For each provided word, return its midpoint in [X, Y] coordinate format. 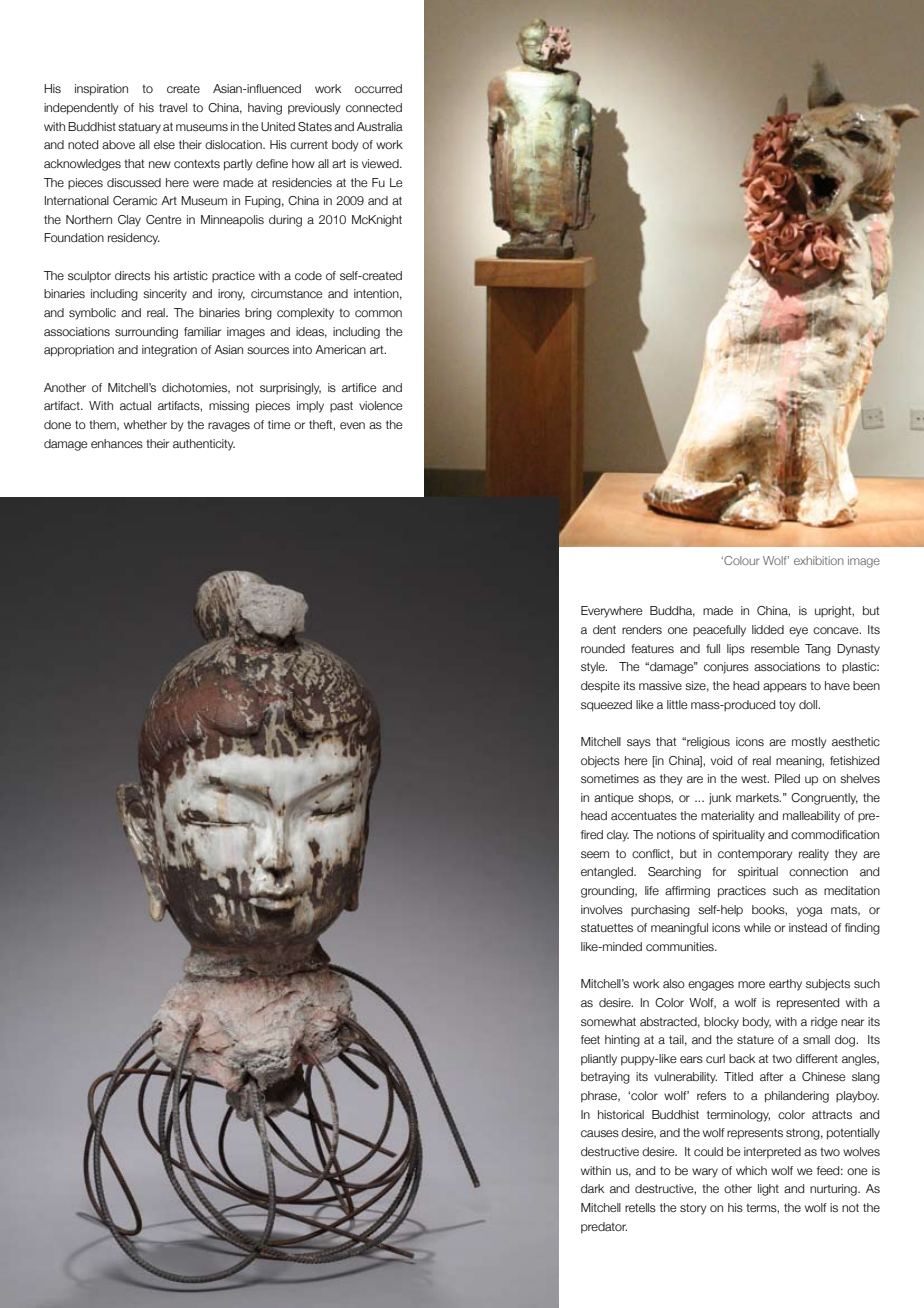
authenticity [204, 445]
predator [604, 1228]
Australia [380, 126]
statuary [139, 128]
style [594, 668]
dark [592, 1188]
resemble [775, 648]
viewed [381, 163]
